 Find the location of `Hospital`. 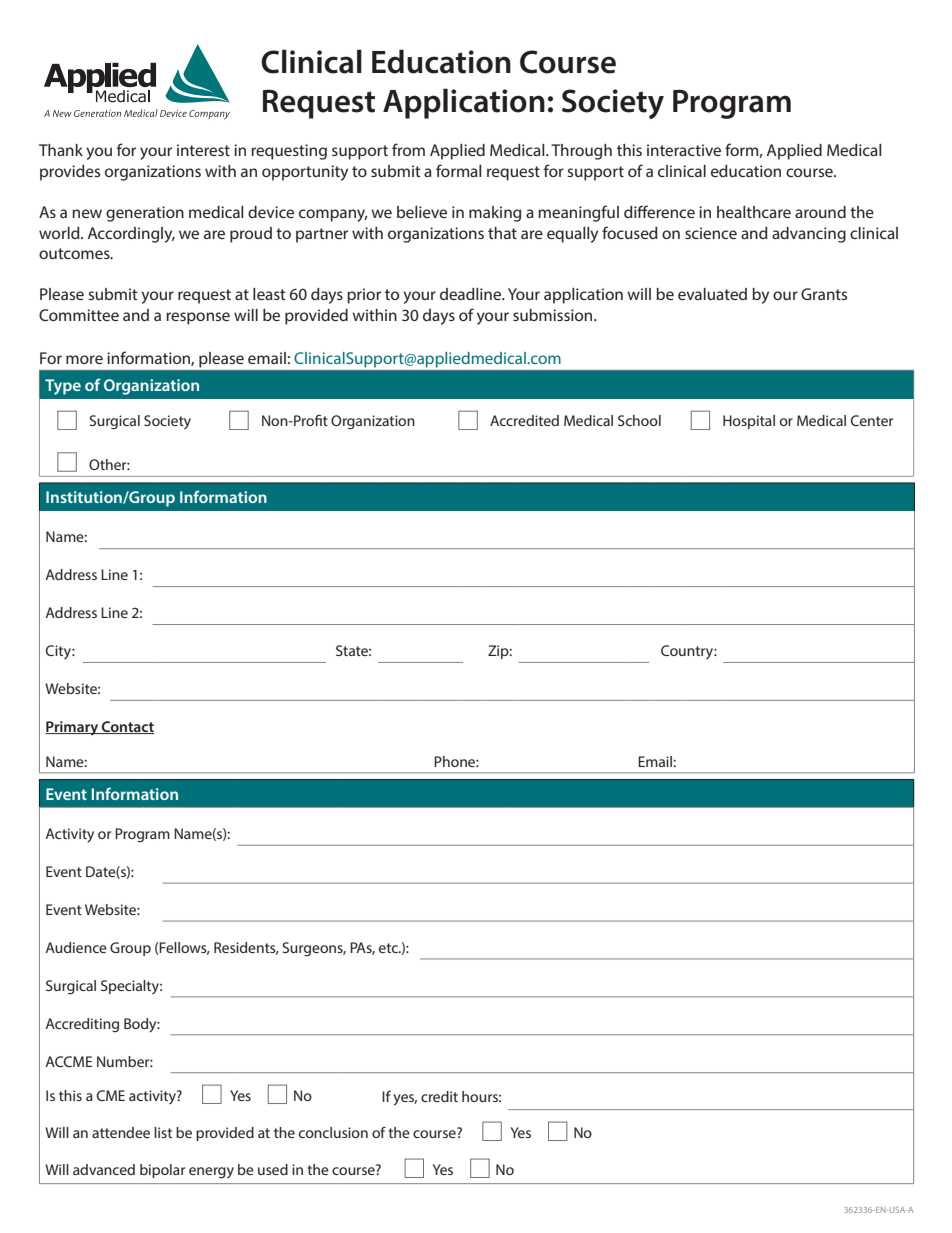

Hospital is located at coordinates (749, 422).
